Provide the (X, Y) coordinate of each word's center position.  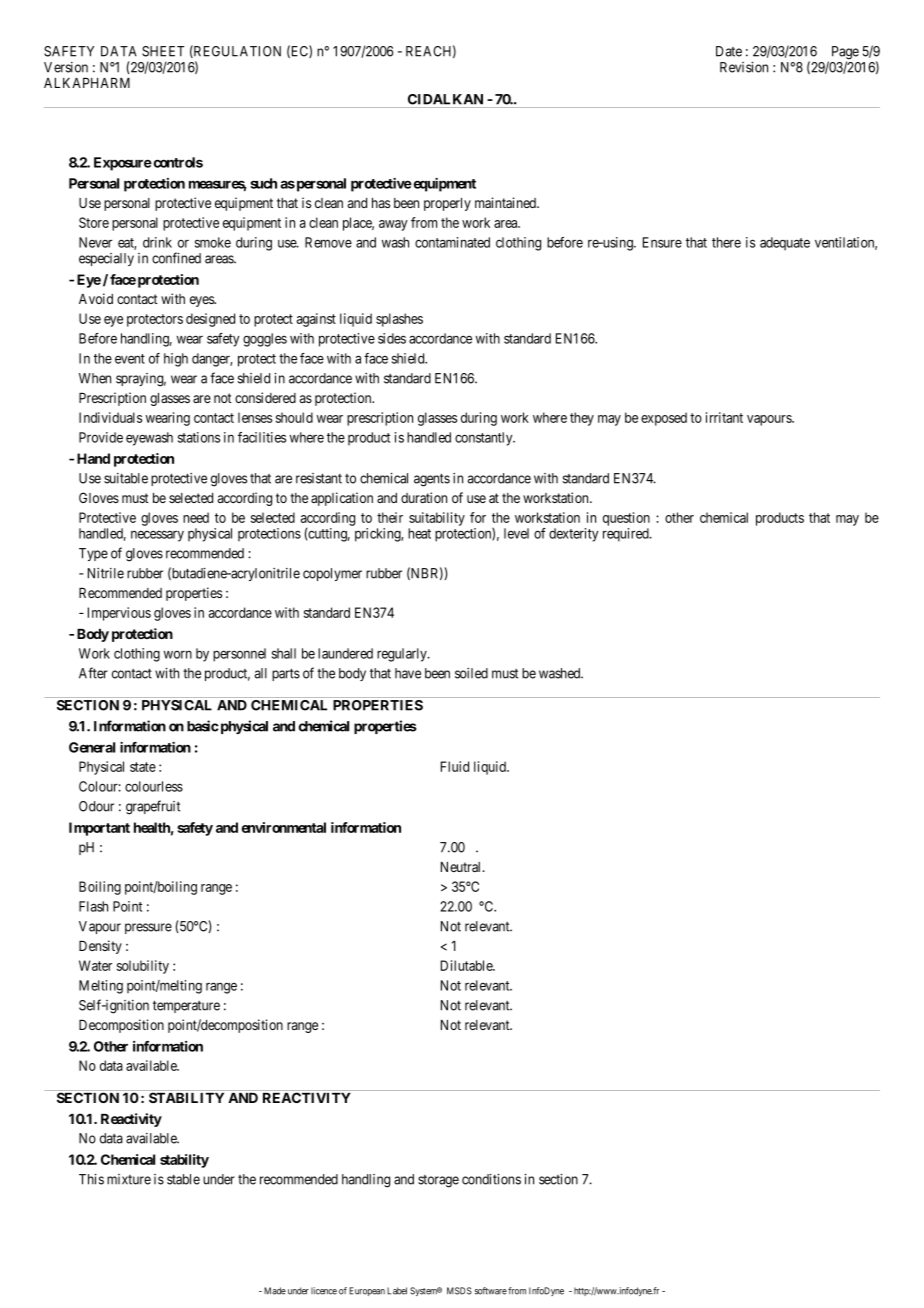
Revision (744, 67)
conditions (491, 1179)
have (408, 673)
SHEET (163, 51)
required (627, 535)
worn (178, 655)
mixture (129, 1179)
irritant (724, 417)
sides (392, 338)
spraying (141, 380)
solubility (143, 967)
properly (447, 204)
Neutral (462, 867)
